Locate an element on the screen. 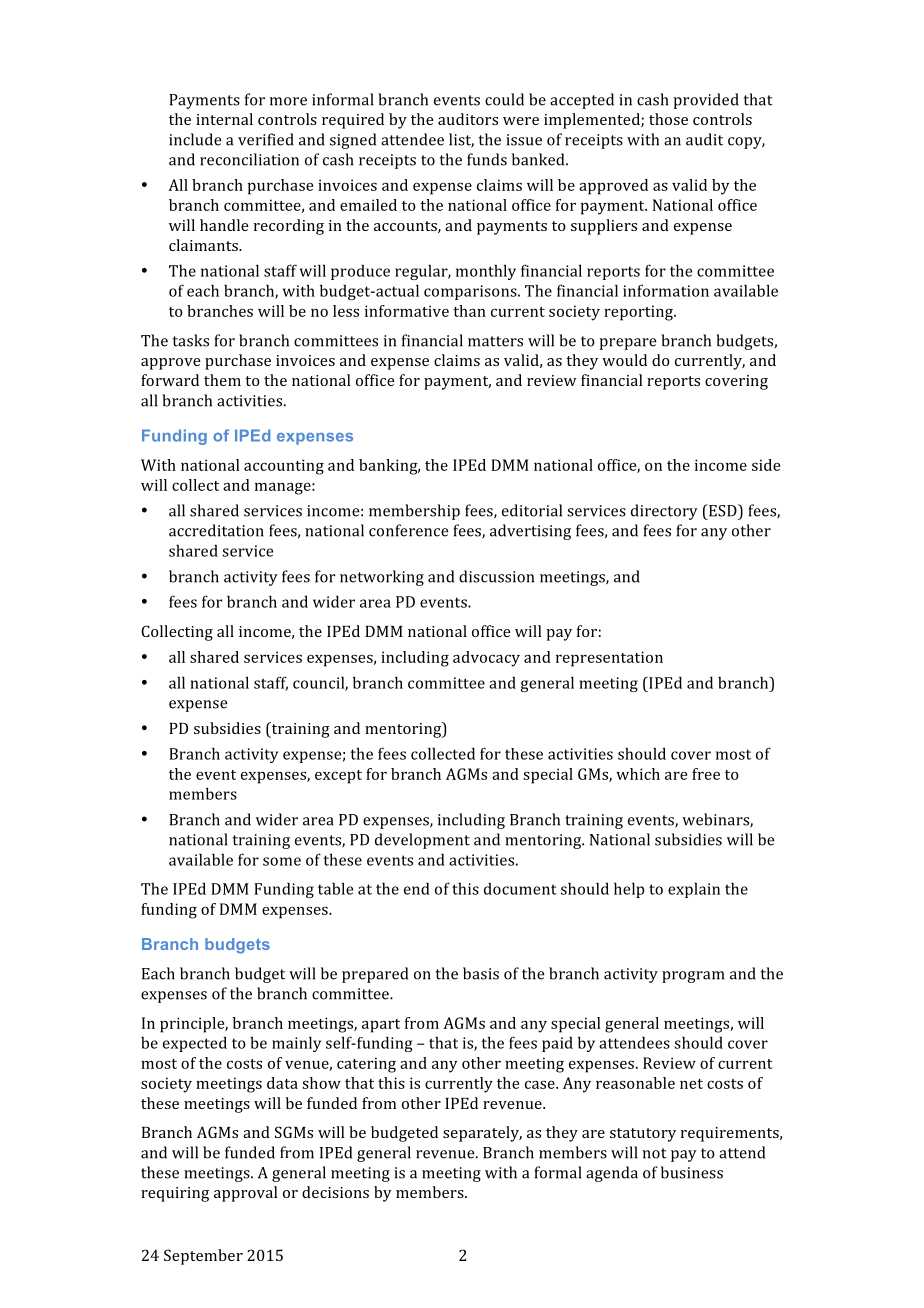  those is located at coordinates (668, 119).
